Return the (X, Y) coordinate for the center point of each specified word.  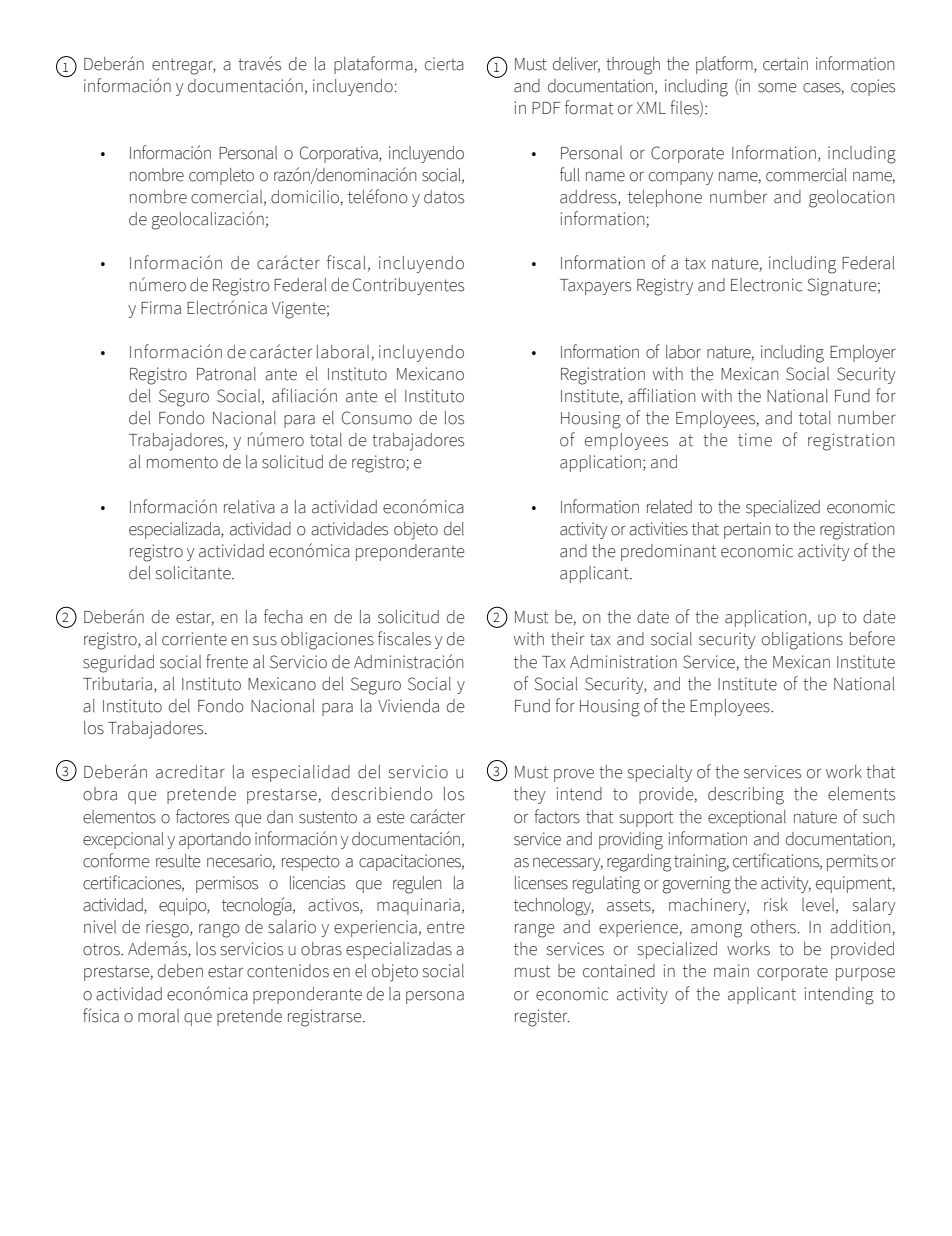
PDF (546, 108)
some (777, 87)
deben (180, 971)
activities (658, 529)
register (542, 1018)
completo (221, 176)
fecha (283, 616)
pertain (747, 530)
